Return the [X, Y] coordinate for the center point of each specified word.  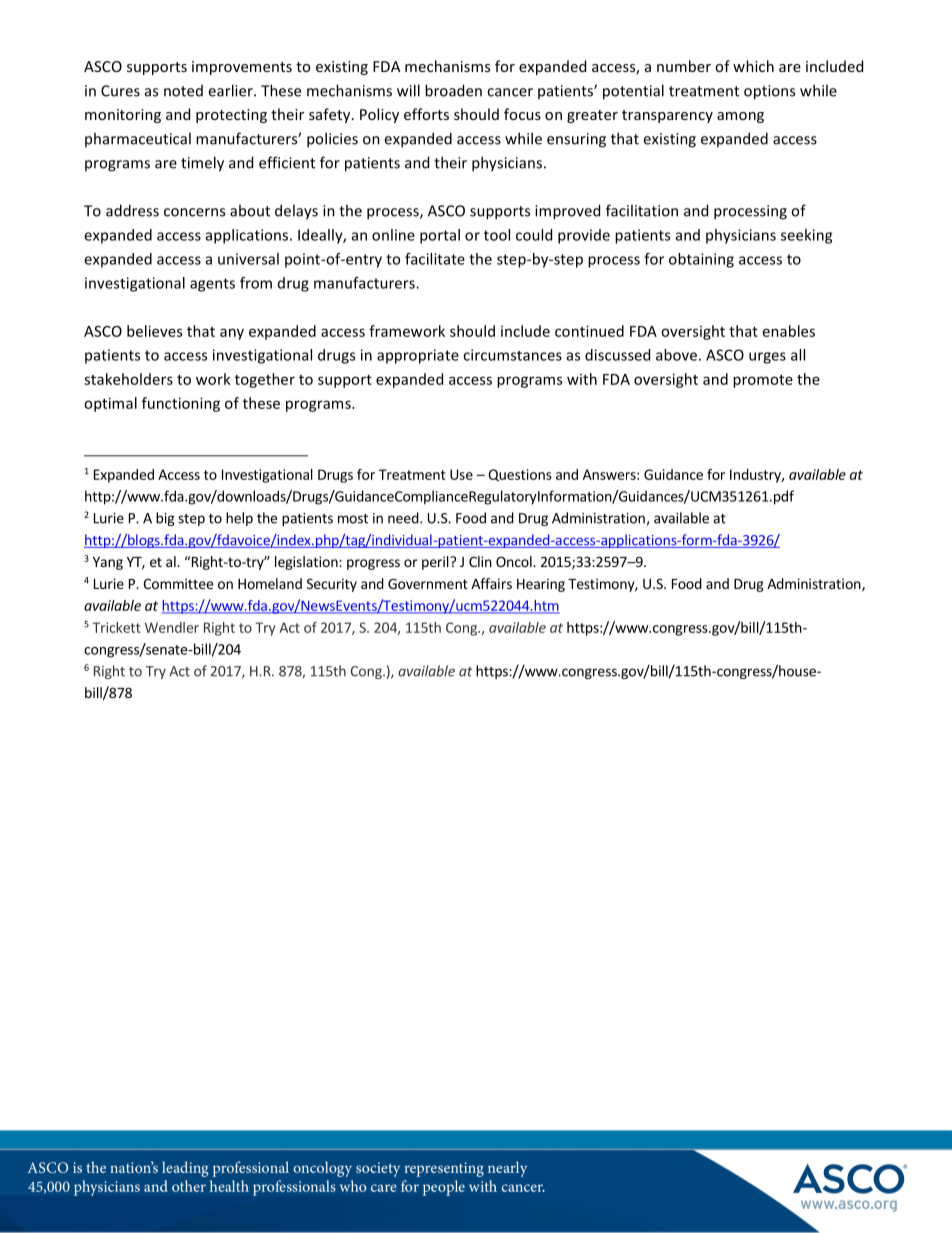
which [753, 66]
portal [440, 236]
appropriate [418, 356]
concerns [194, 212]
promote [763, 381]
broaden [453, 90]
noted [183, 91]
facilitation [642, 210]
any [232, 334]
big [165, 519]
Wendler [172, 627]
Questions [520, 475]
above [676, 355]
